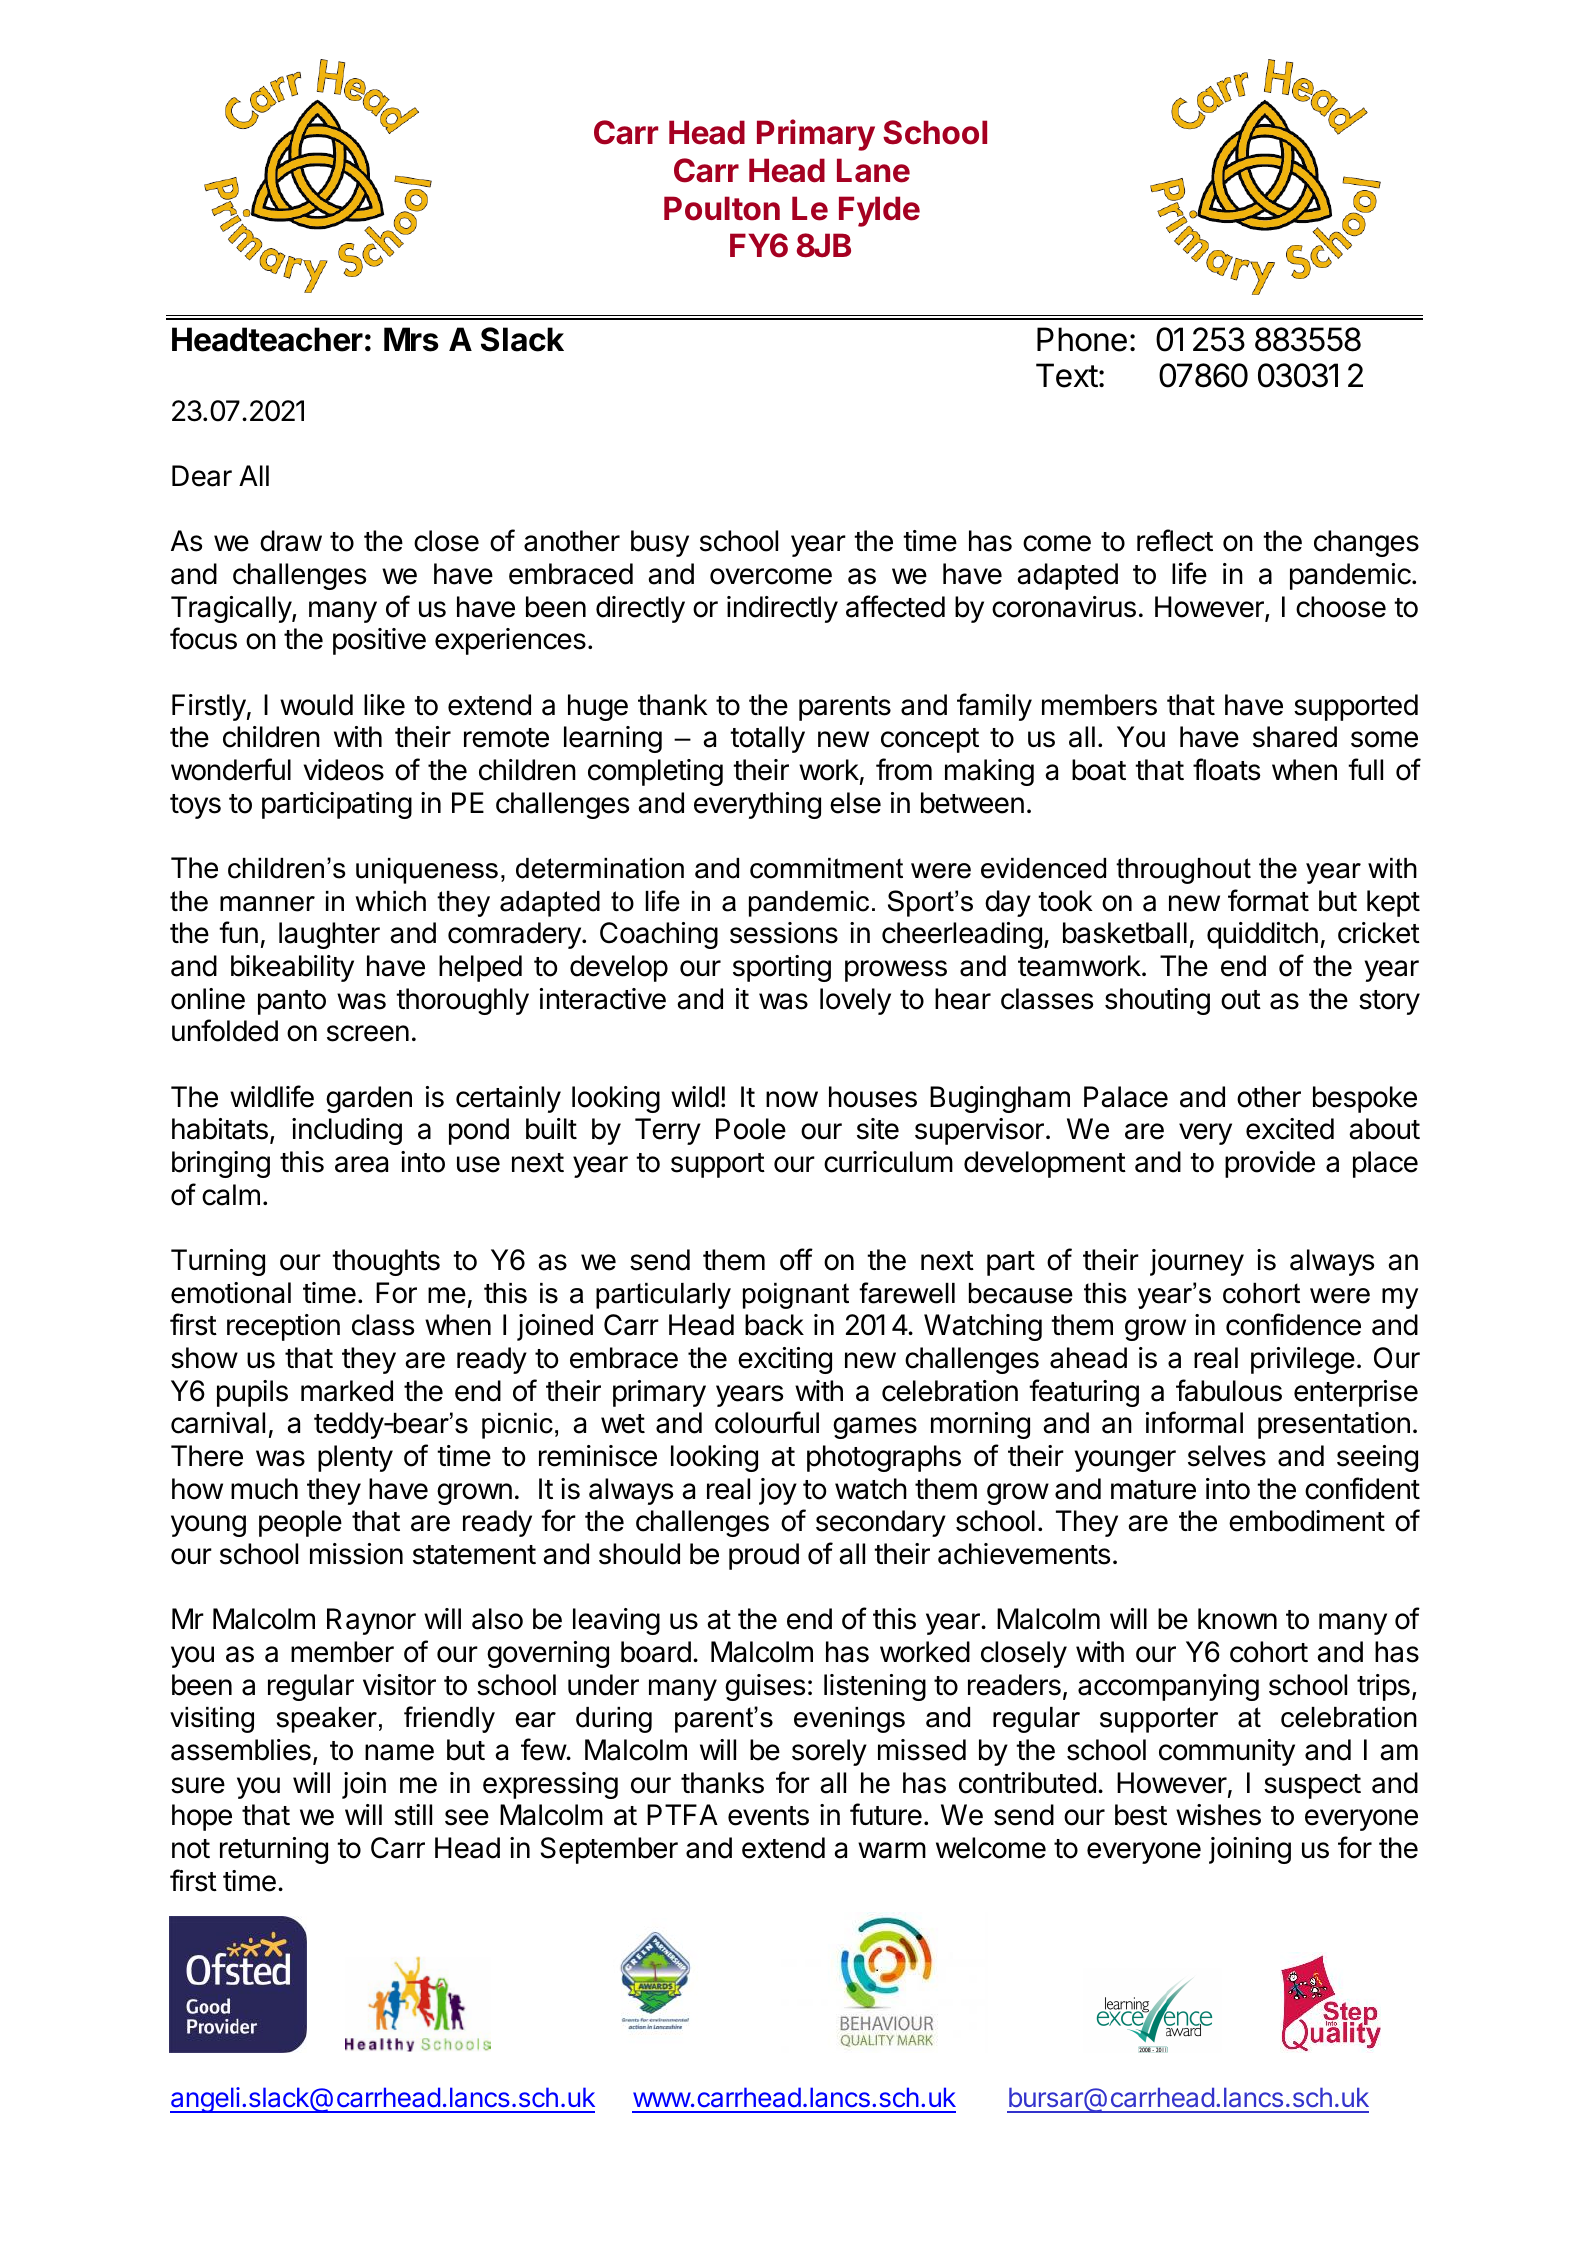 This page has width=1589, height=2246. What do you see at coordinates (1082, 339) in the page?
I see `Phone` at bounding box center [1082, 339].
